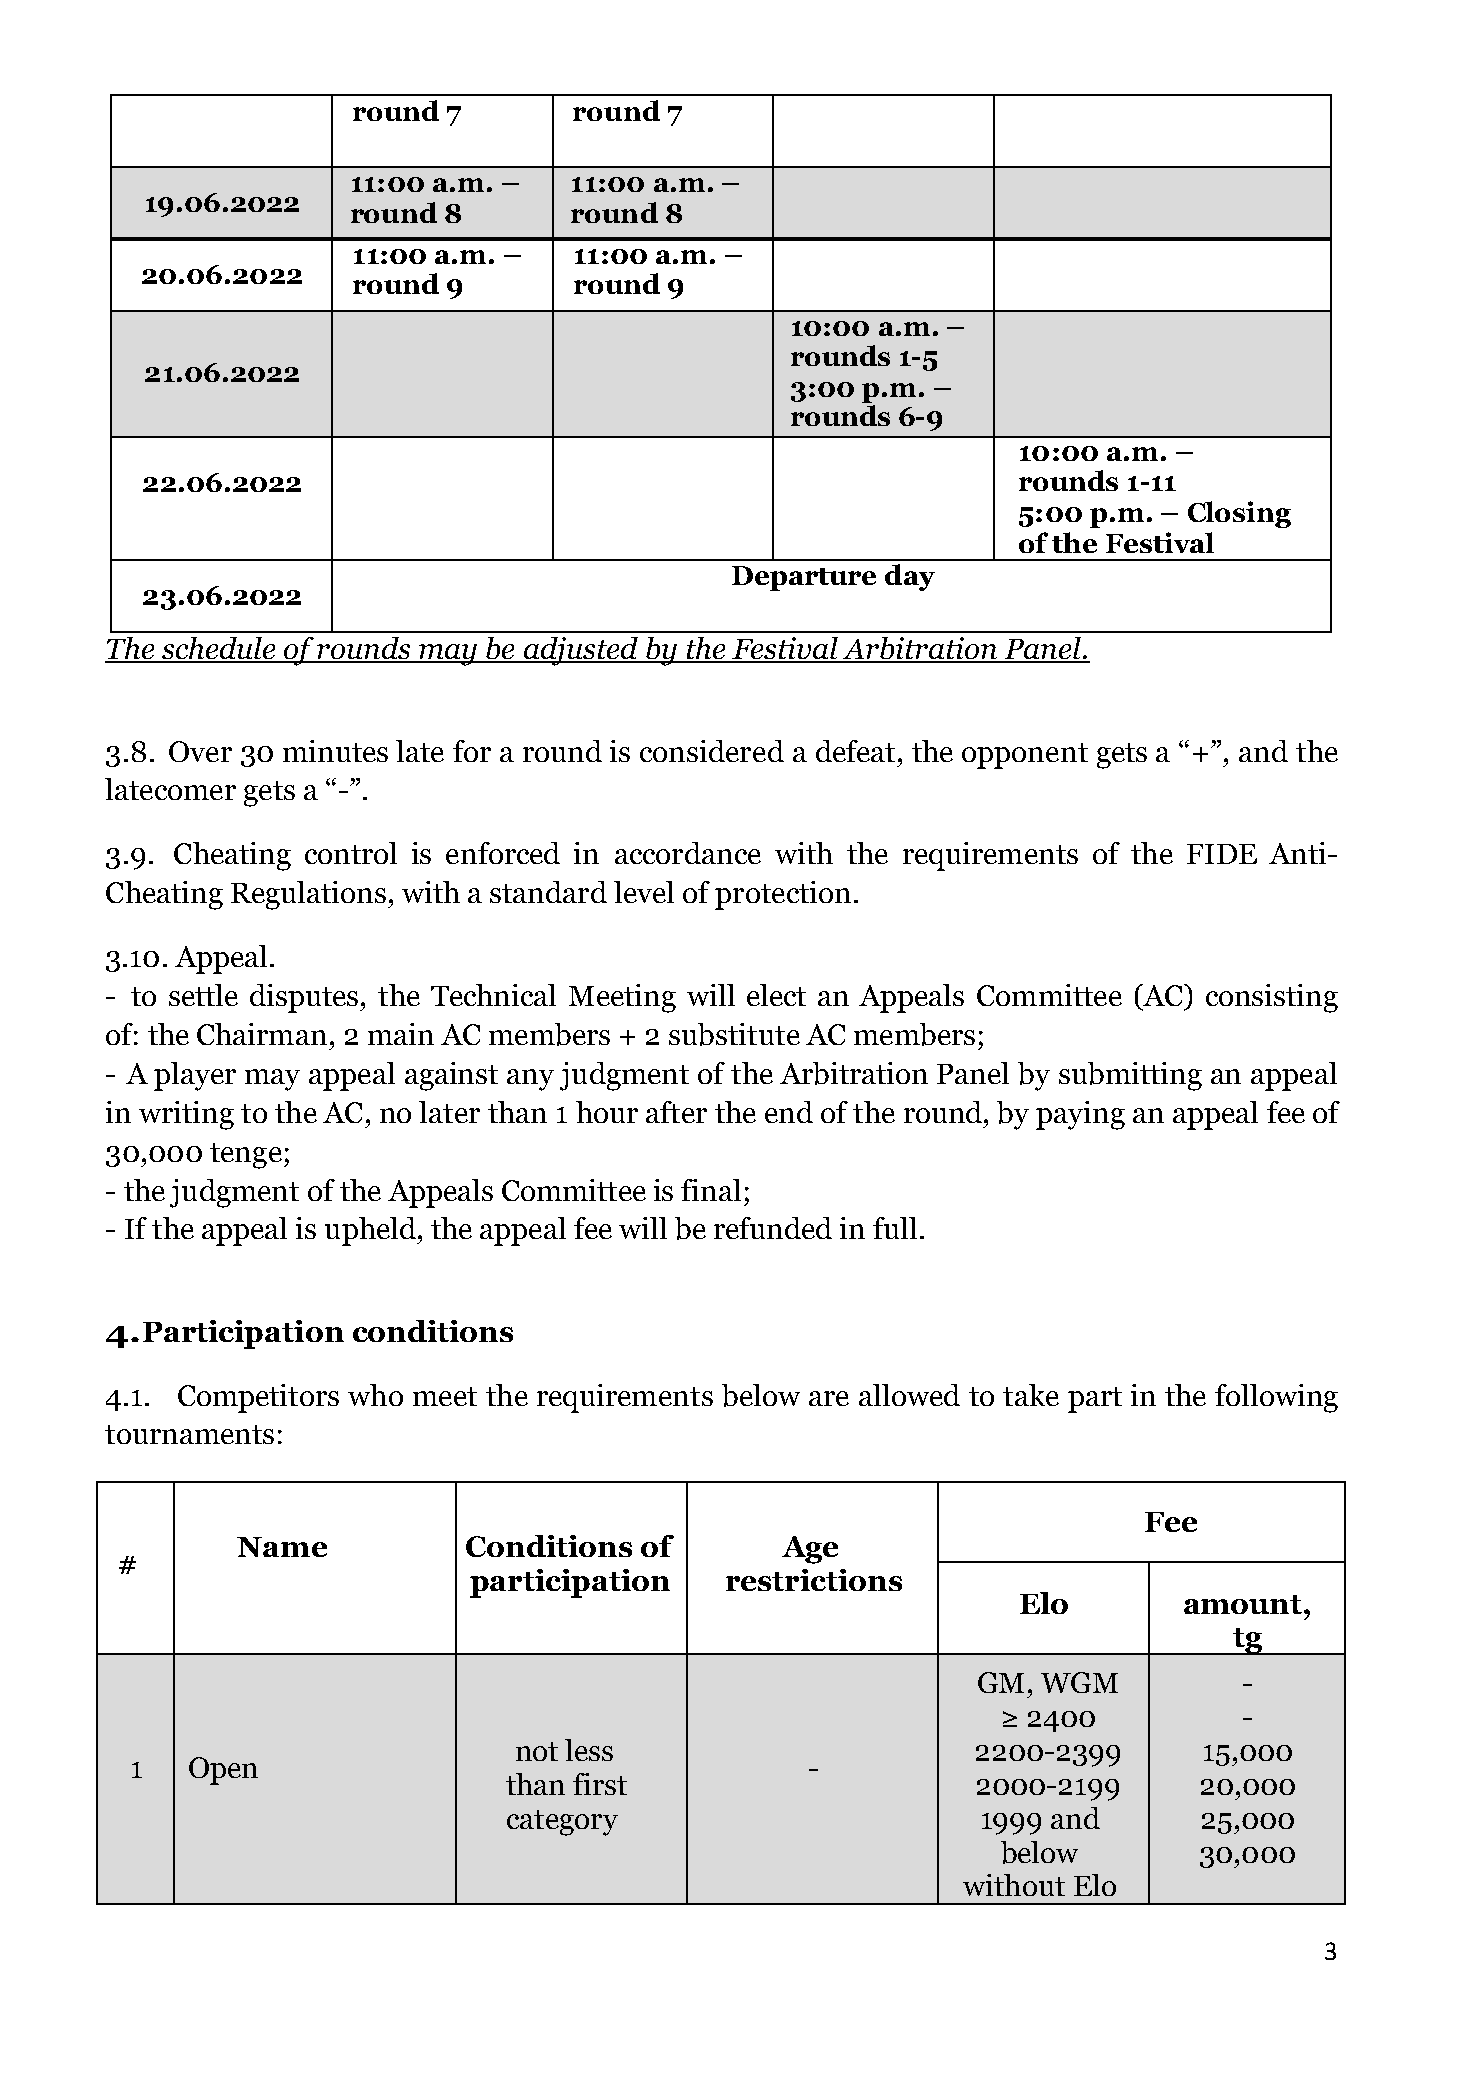 The width and height of the screenshot is (1479, 2091). I want to click on first, so click(600, 1784).
